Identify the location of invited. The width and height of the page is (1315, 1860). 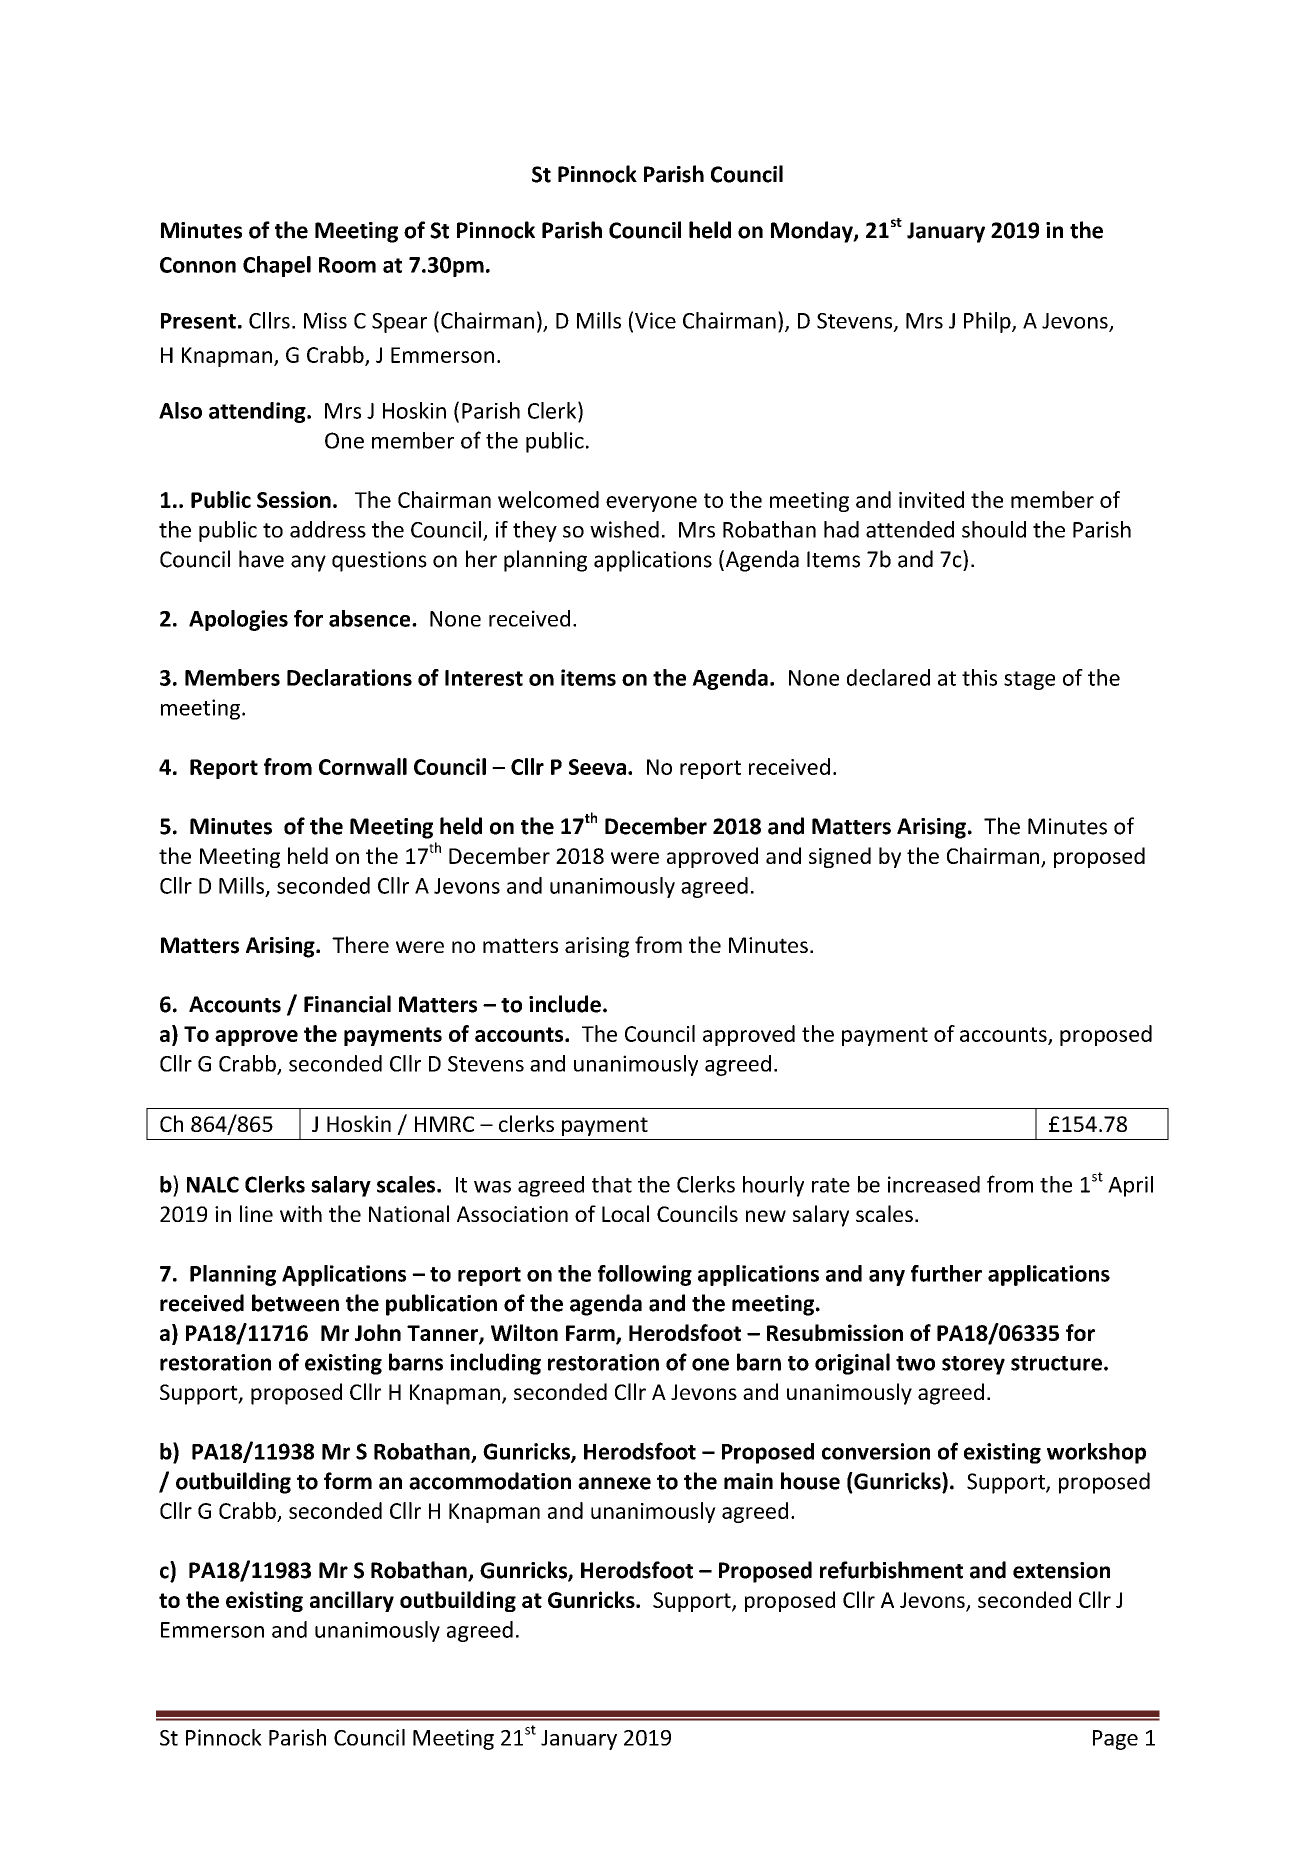
(931, 499).
